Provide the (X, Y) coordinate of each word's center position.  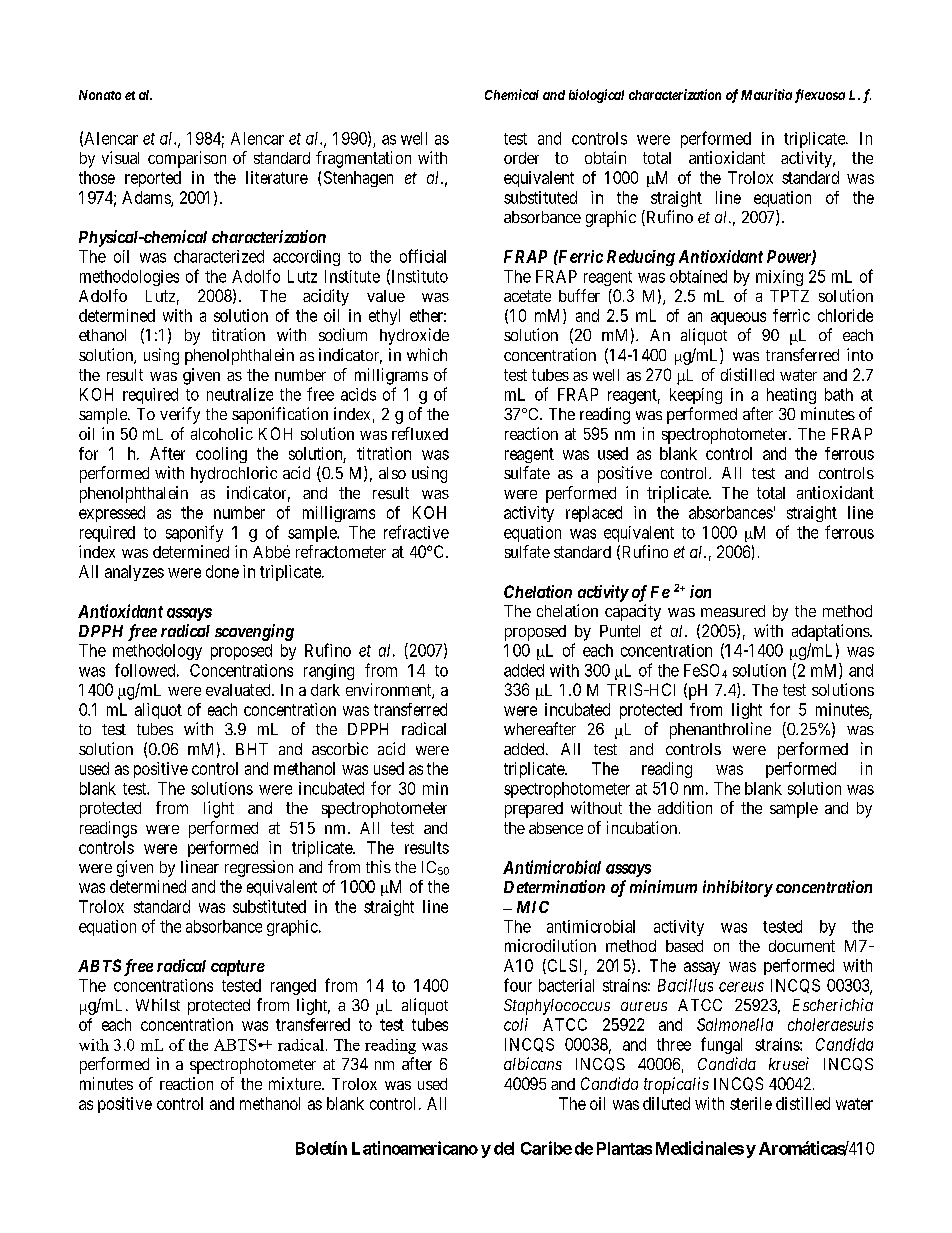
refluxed (420, 433)
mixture (296, 1083)
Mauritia (766, 94)
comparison (187, 159)
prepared (534, 810)
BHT (252, 749)
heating (791, 396)
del (504, 1148)
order (521, 158)
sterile (751, 1103)
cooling (221, 455)
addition (685, 807)
